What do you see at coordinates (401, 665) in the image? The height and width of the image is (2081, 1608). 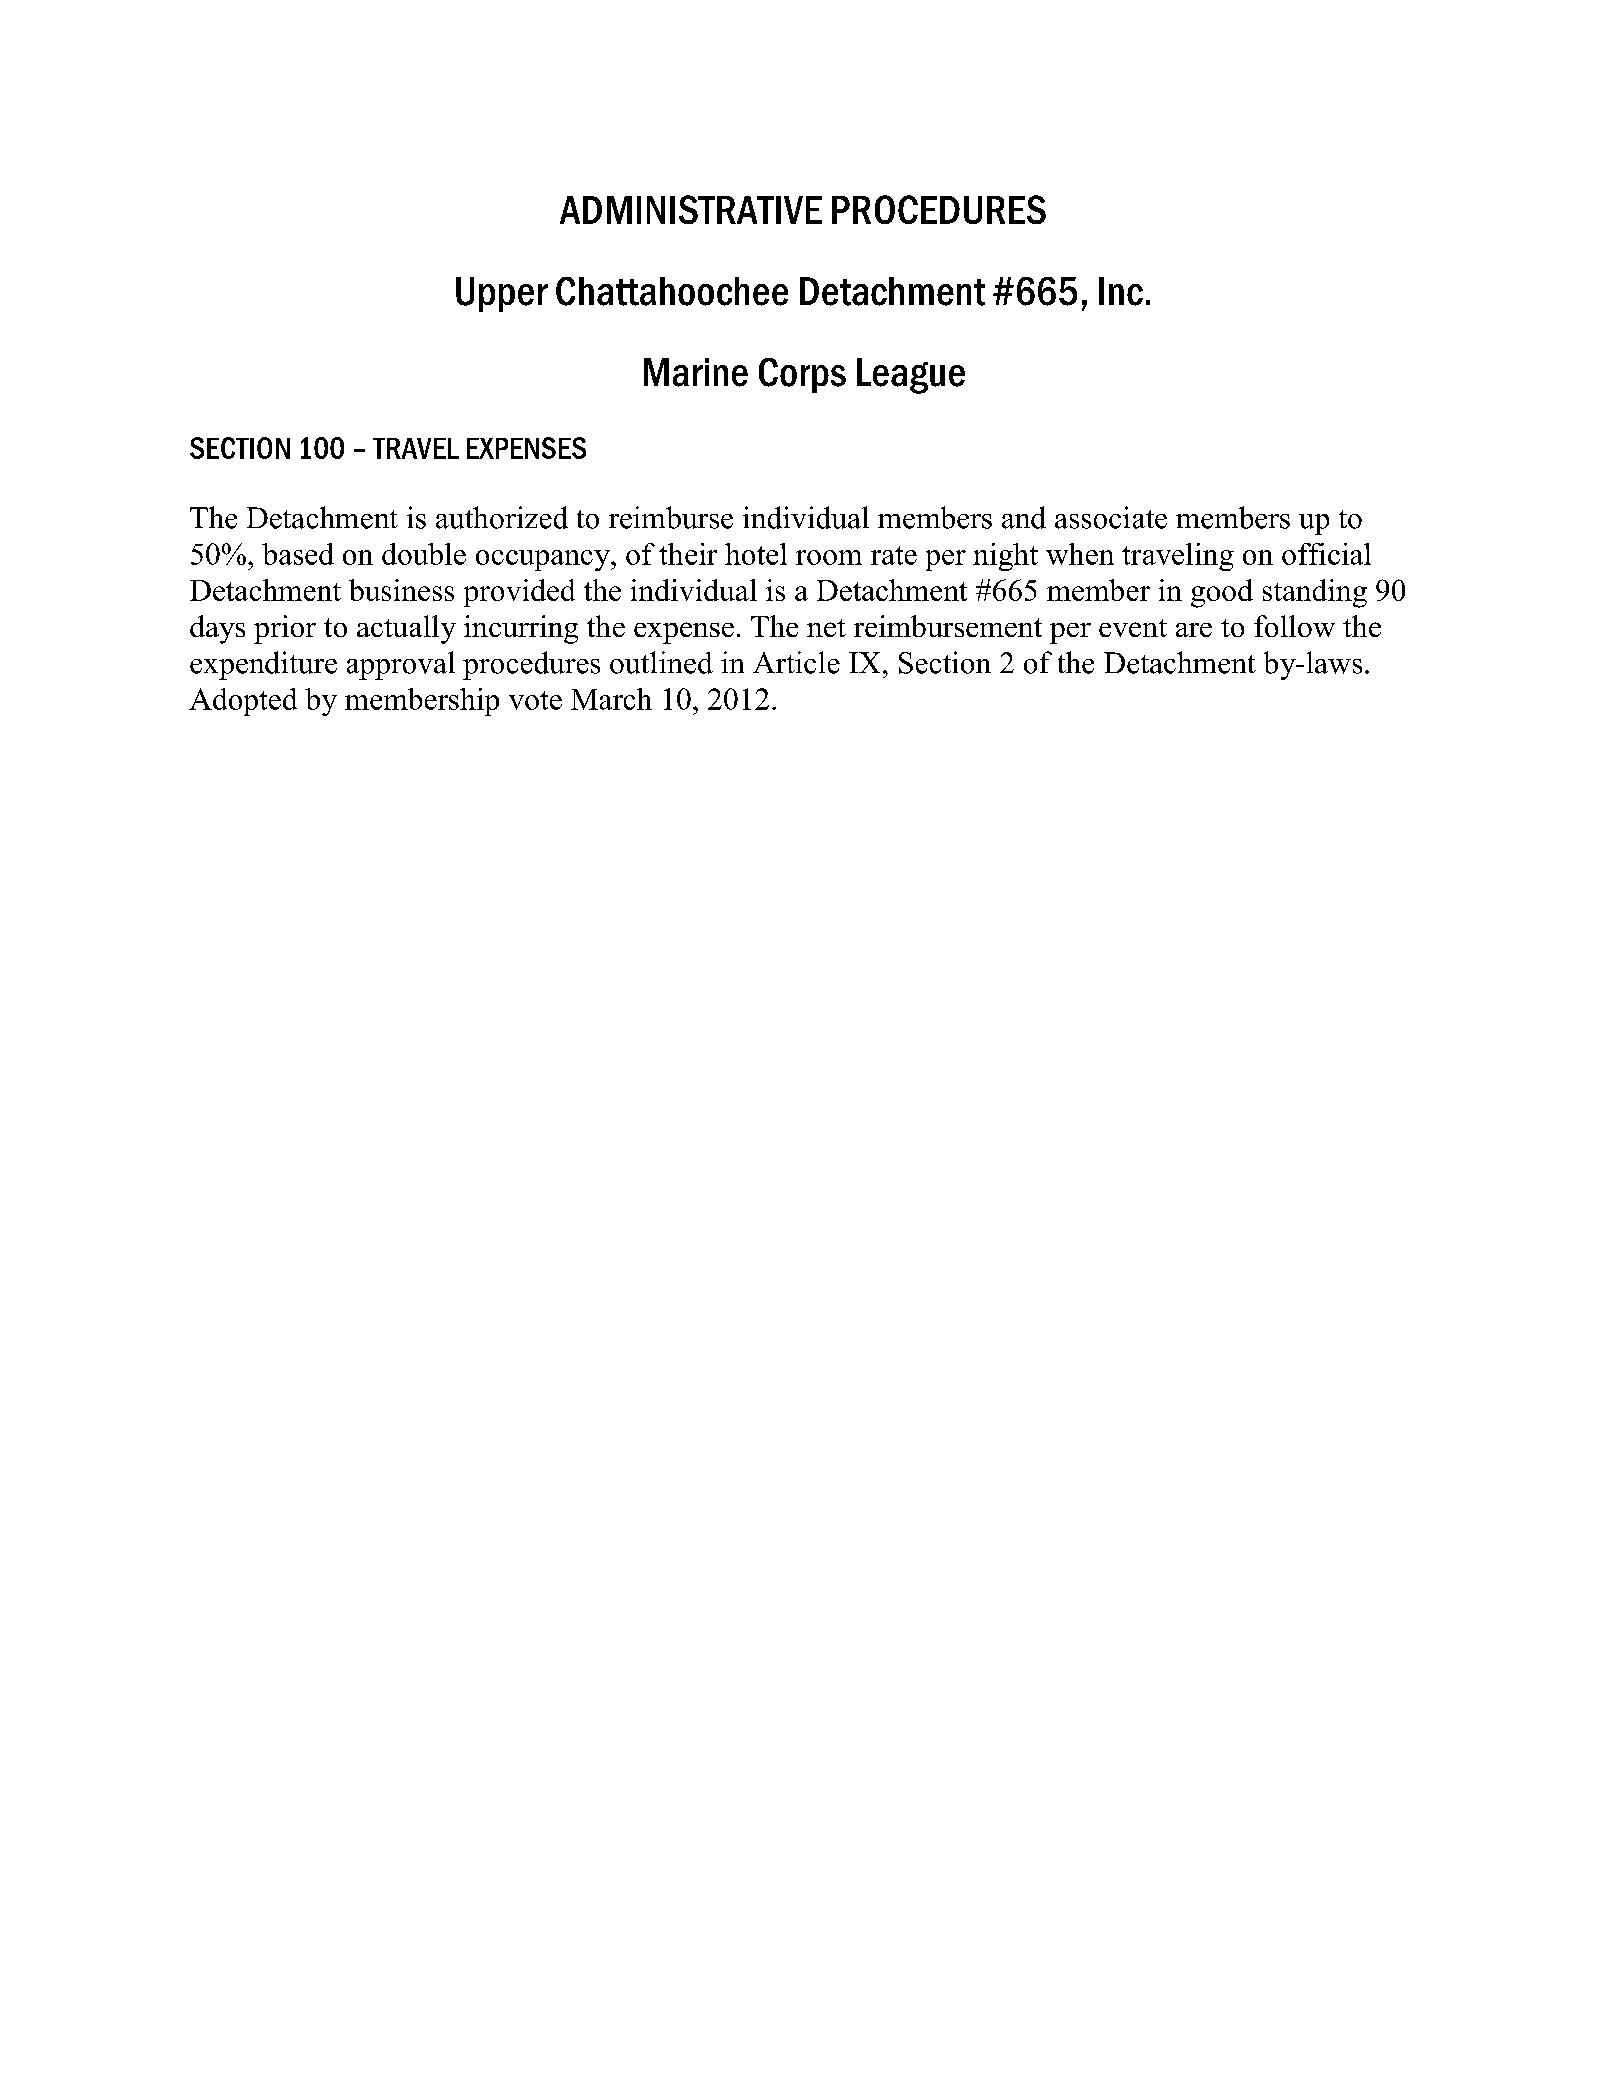 I see `approval` at bounding box center [401, 665].
